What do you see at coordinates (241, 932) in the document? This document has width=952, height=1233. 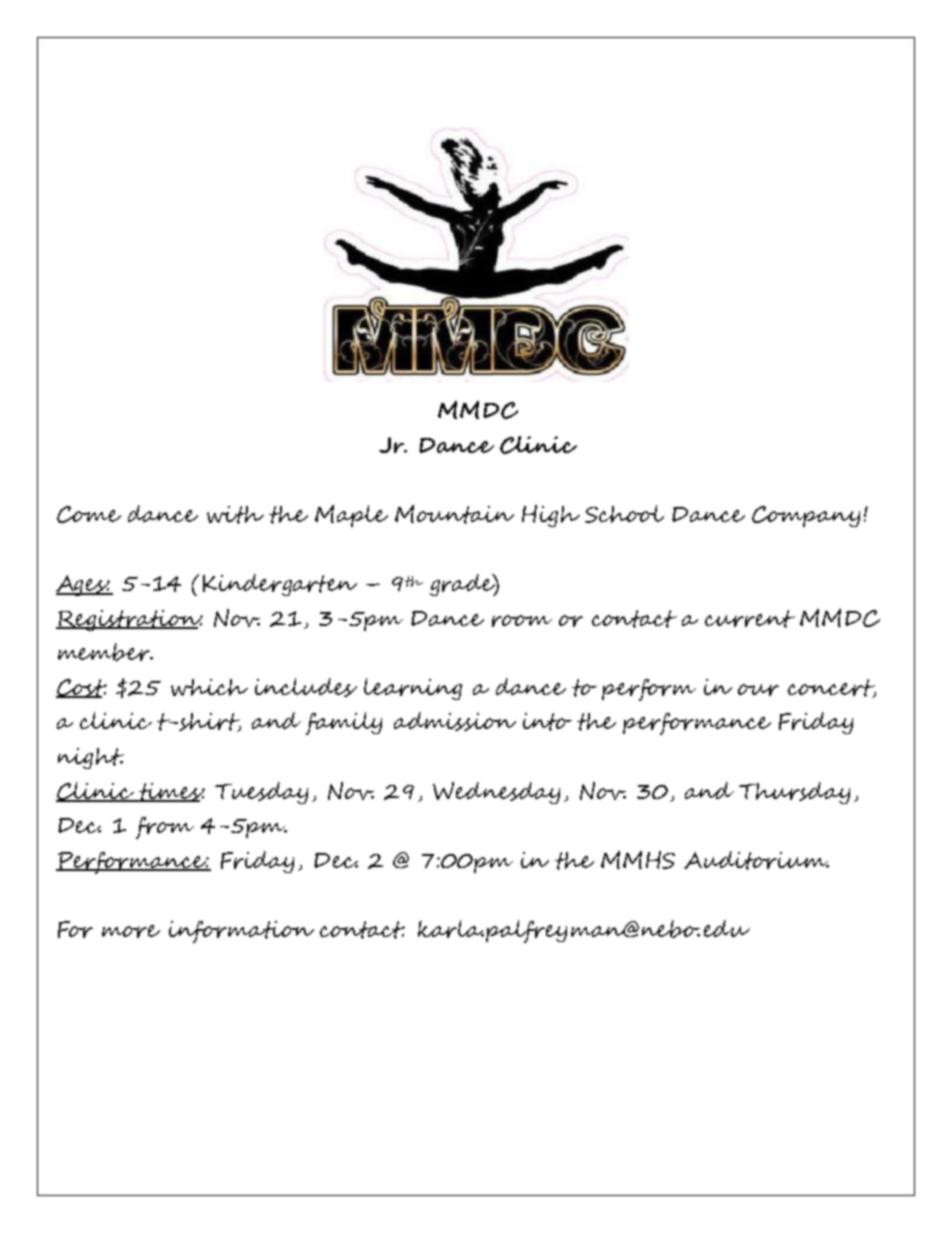 I see `information` at bounding box center [241, 932].
